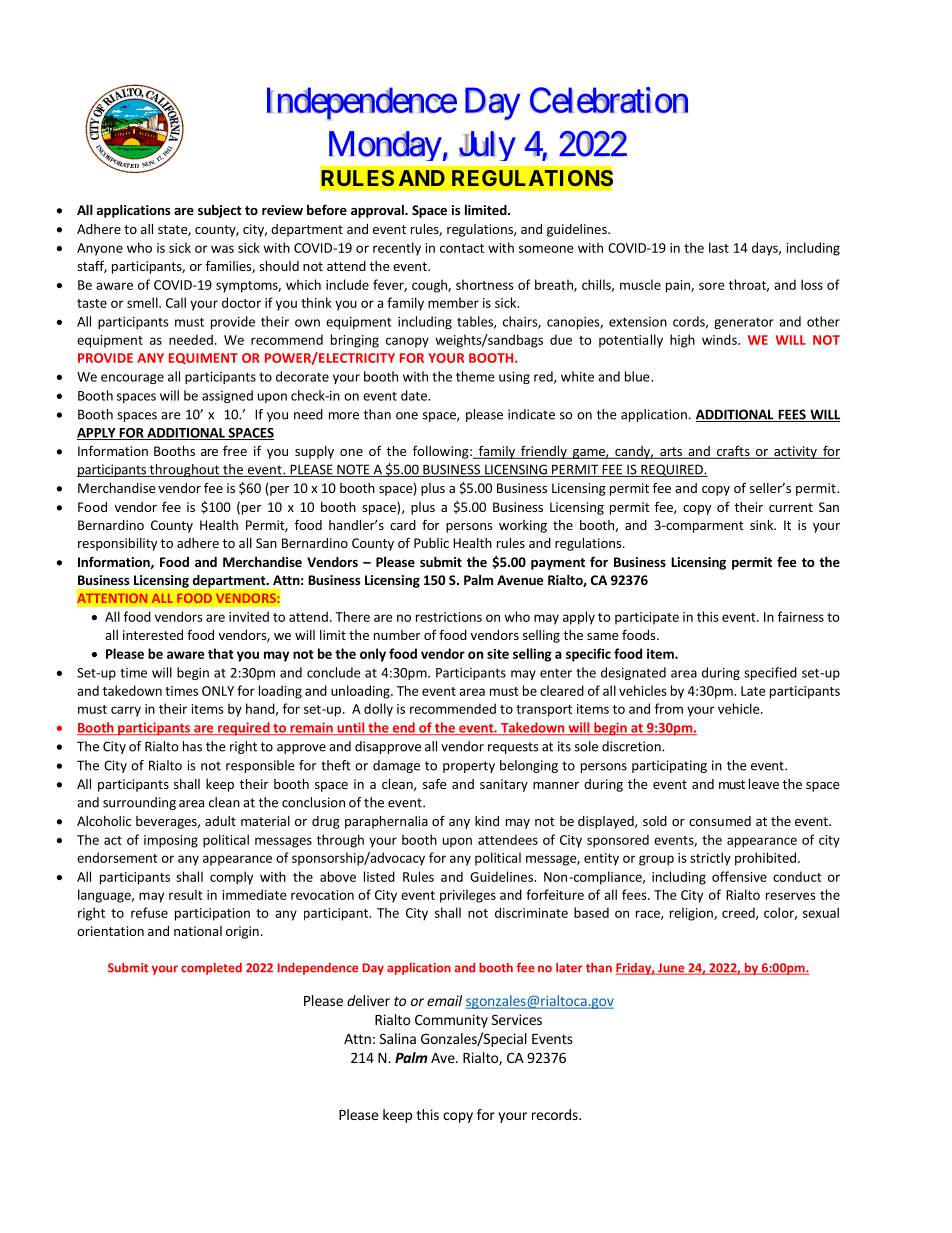 The height and width of the screenshot is (1233, 952). Describe the element at coordinates (763, 525) in the screenshot. I see `sink` at that location.
